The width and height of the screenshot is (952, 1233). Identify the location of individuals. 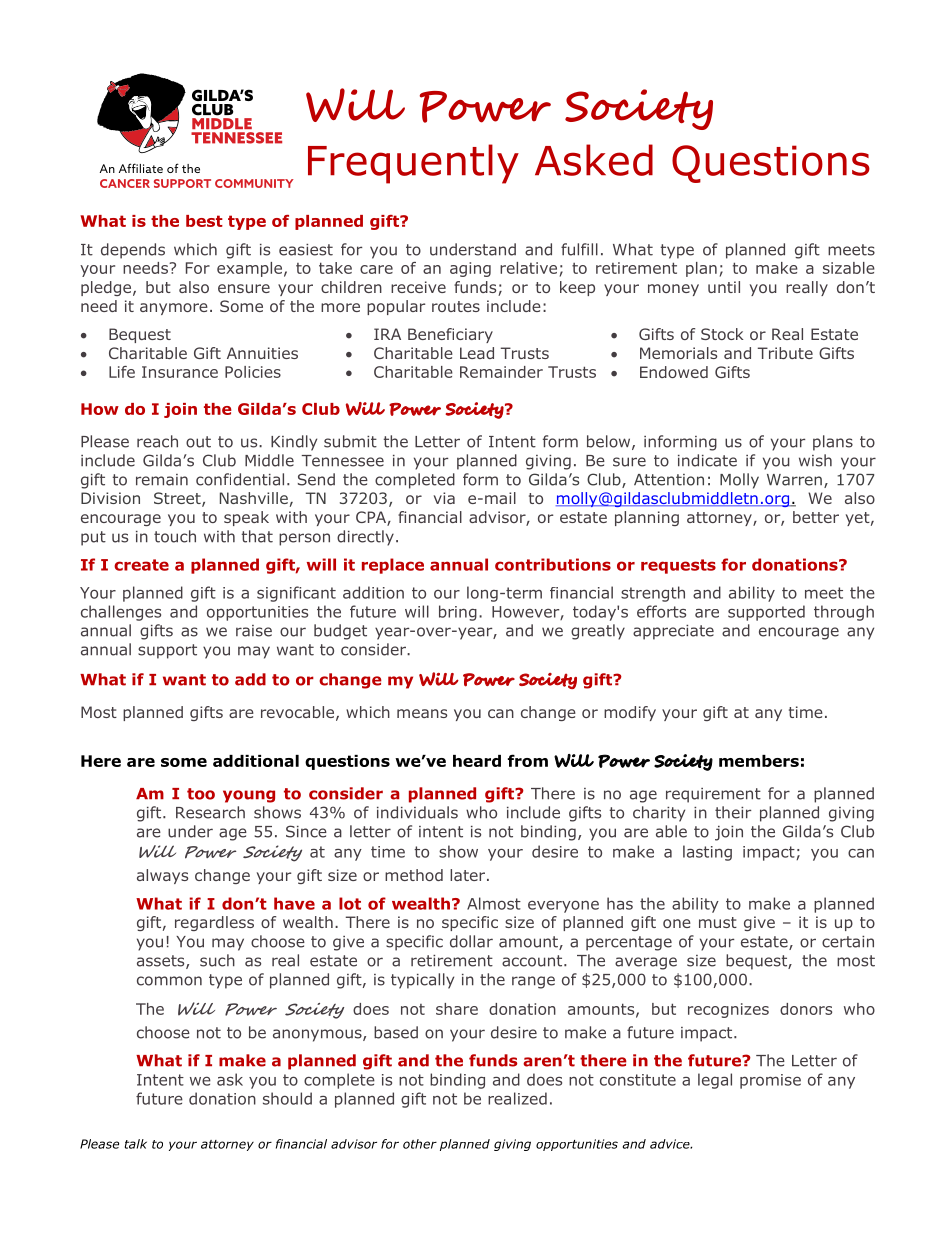
(417, 812).
